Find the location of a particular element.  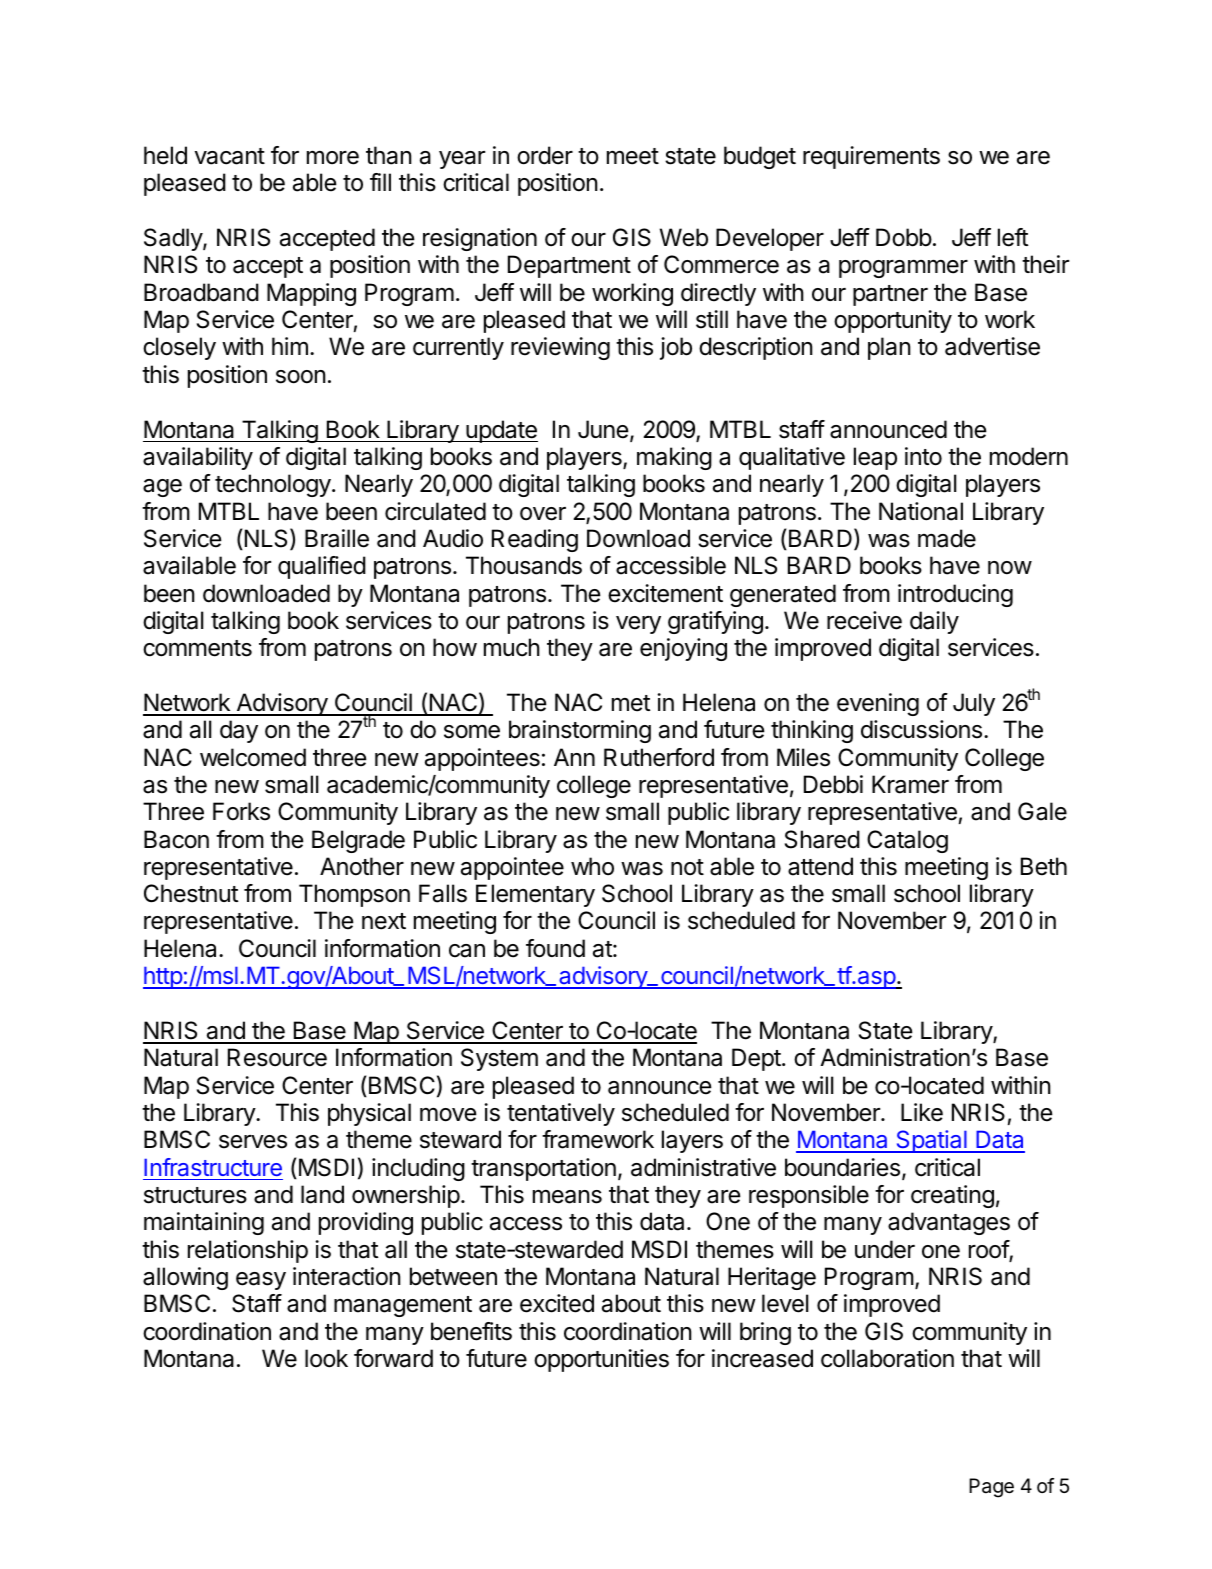

look is located at coordinates (326, 1358).
